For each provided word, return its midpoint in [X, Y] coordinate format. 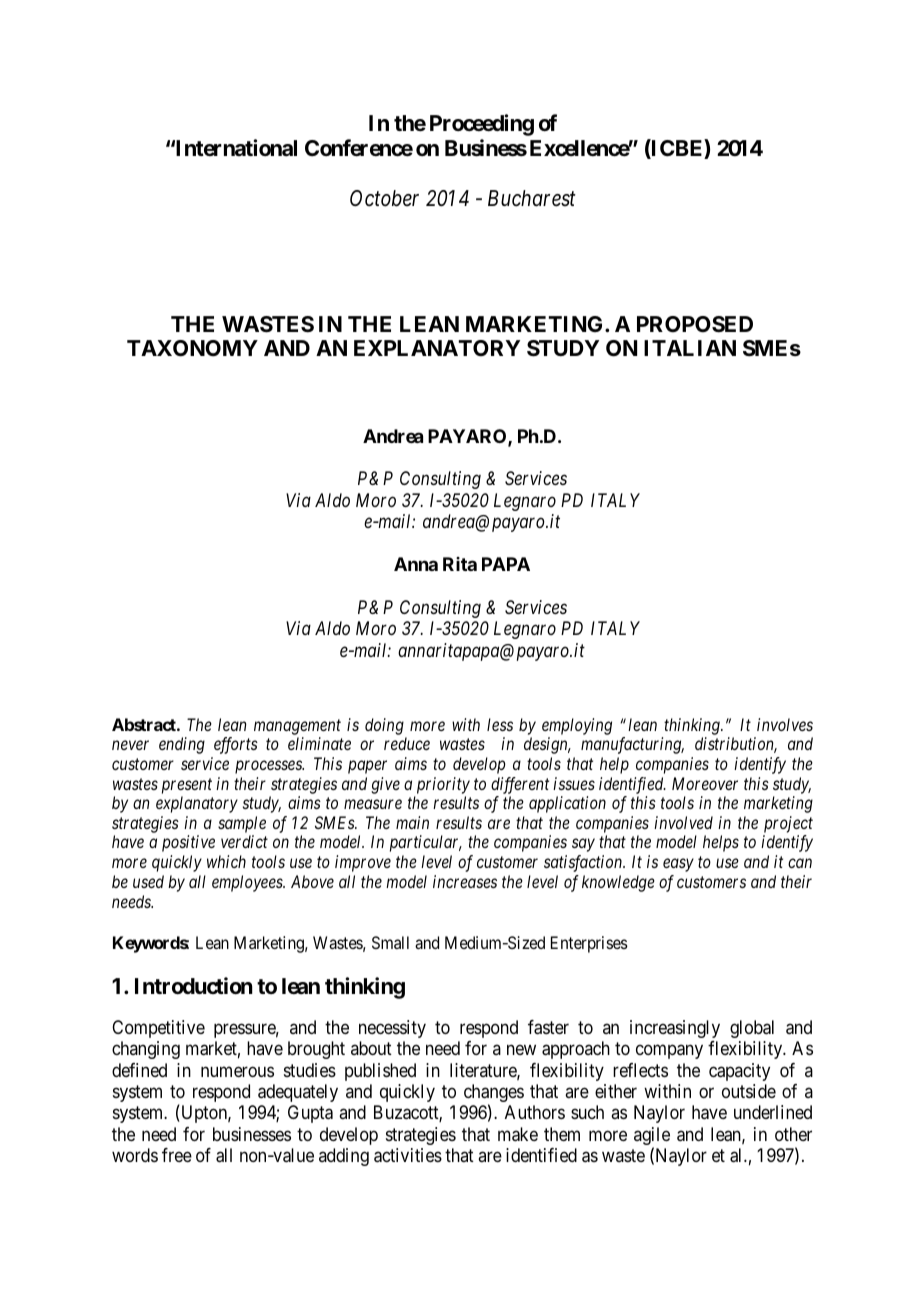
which [226, 861]
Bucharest [532, 198]
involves [785, 724]
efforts [236, 745]
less [500, 724]
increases [465, 881]
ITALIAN [690, 348]
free [177, 1155]
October [384, 198]
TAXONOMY [192, 348]
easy [678, 865]
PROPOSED [695, 324]
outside [749, 1091]
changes [494, 1094]
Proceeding [482, 125]
